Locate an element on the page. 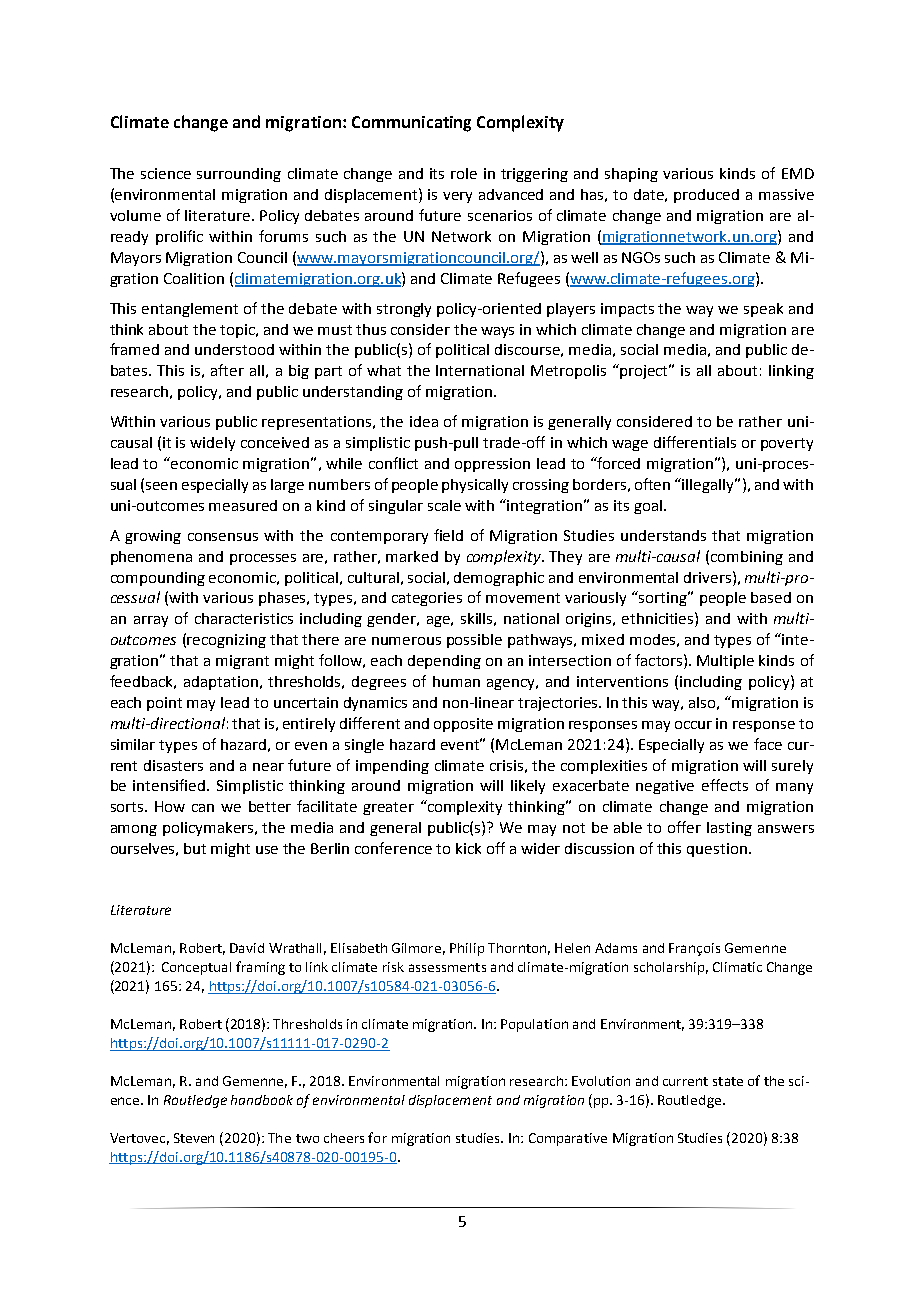  surrounding is located at coordinates (239, 175).
